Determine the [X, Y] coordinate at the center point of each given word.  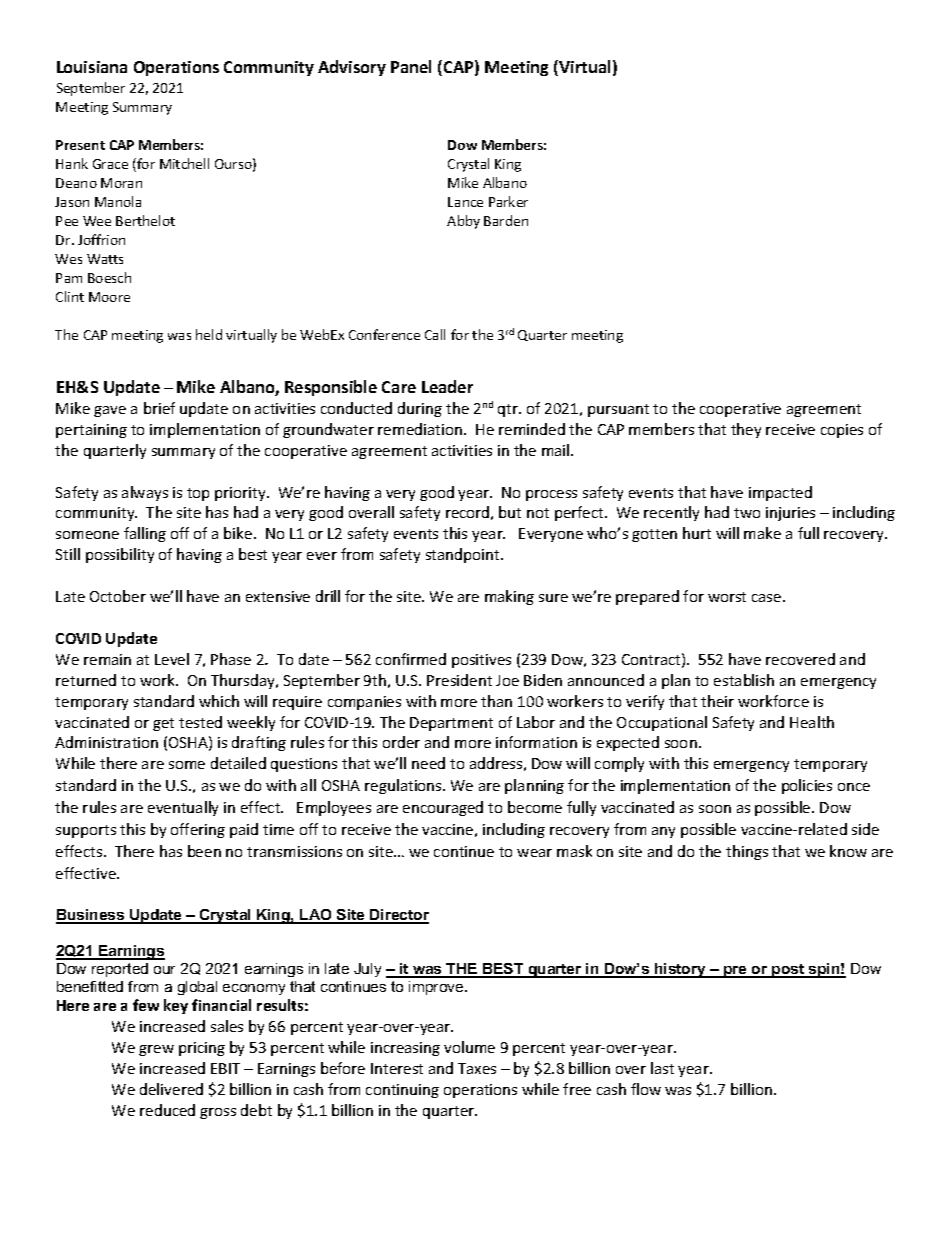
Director [398, 916]
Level [172, 659]
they [746, 430]
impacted [780, 493]
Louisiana [92, 67]
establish [744, 680]
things [747, 852]
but [510, 512]
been [204, 851]
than [496, 701]
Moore [109, 297]
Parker [508, 201]
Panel [411, 66]
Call [435, 334]
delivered [171, 1089]
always [145, 493]
